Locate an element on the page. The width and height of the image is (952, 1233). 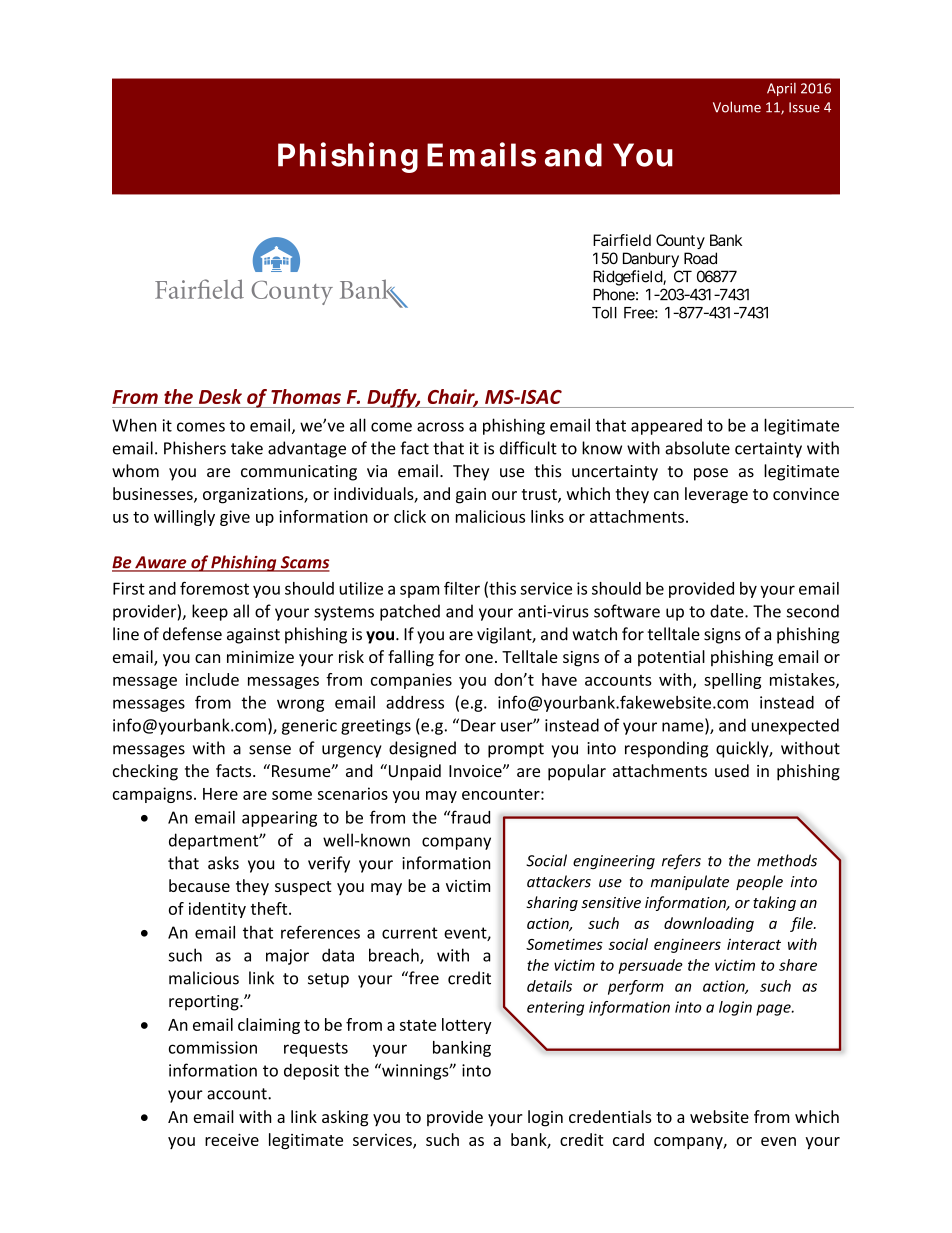
Volume is located at coordinates (737, 107).
